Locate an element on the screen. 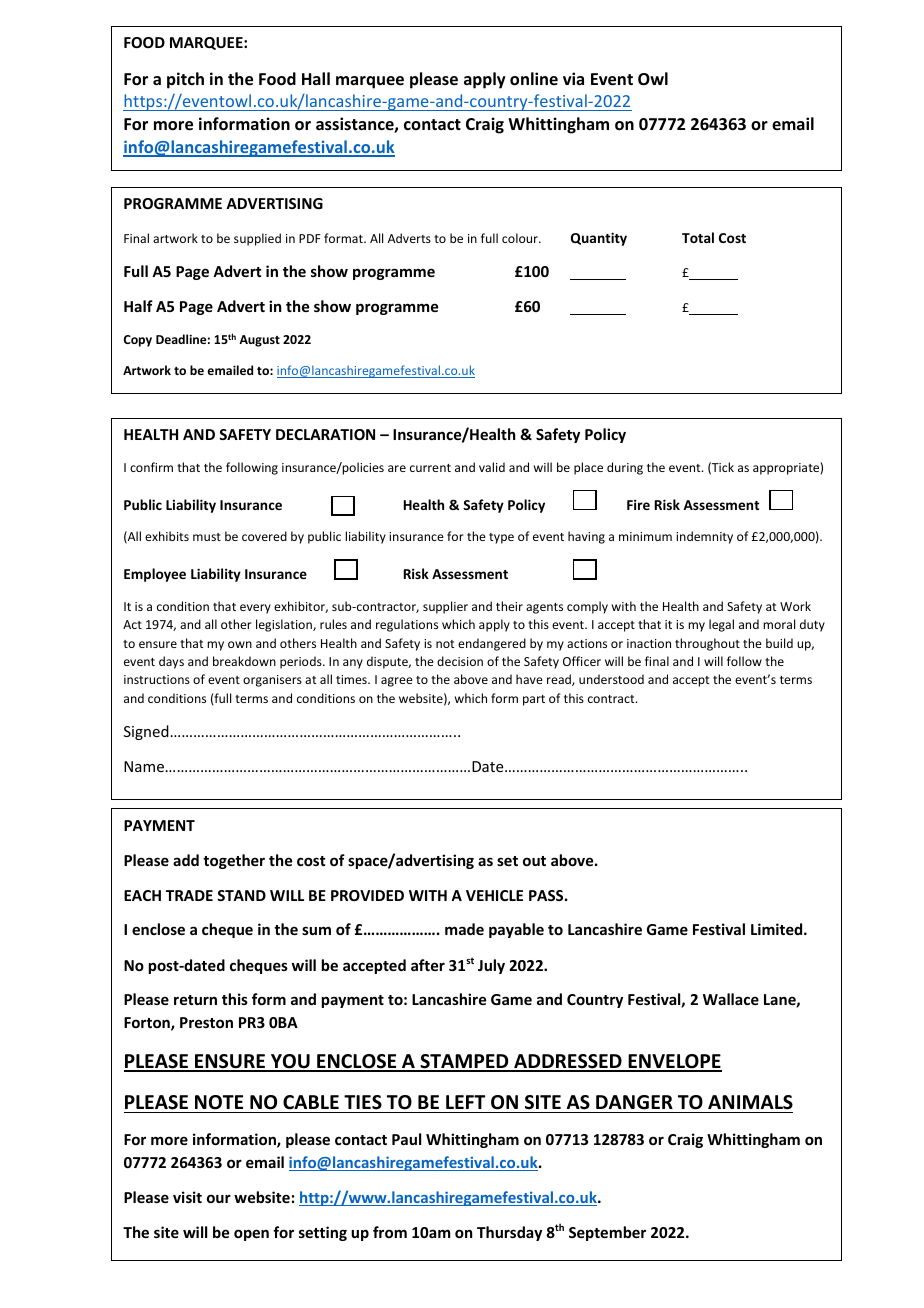 This screenshot has height=1308, width=924. indemnity is located at coordinates (704, 537).
